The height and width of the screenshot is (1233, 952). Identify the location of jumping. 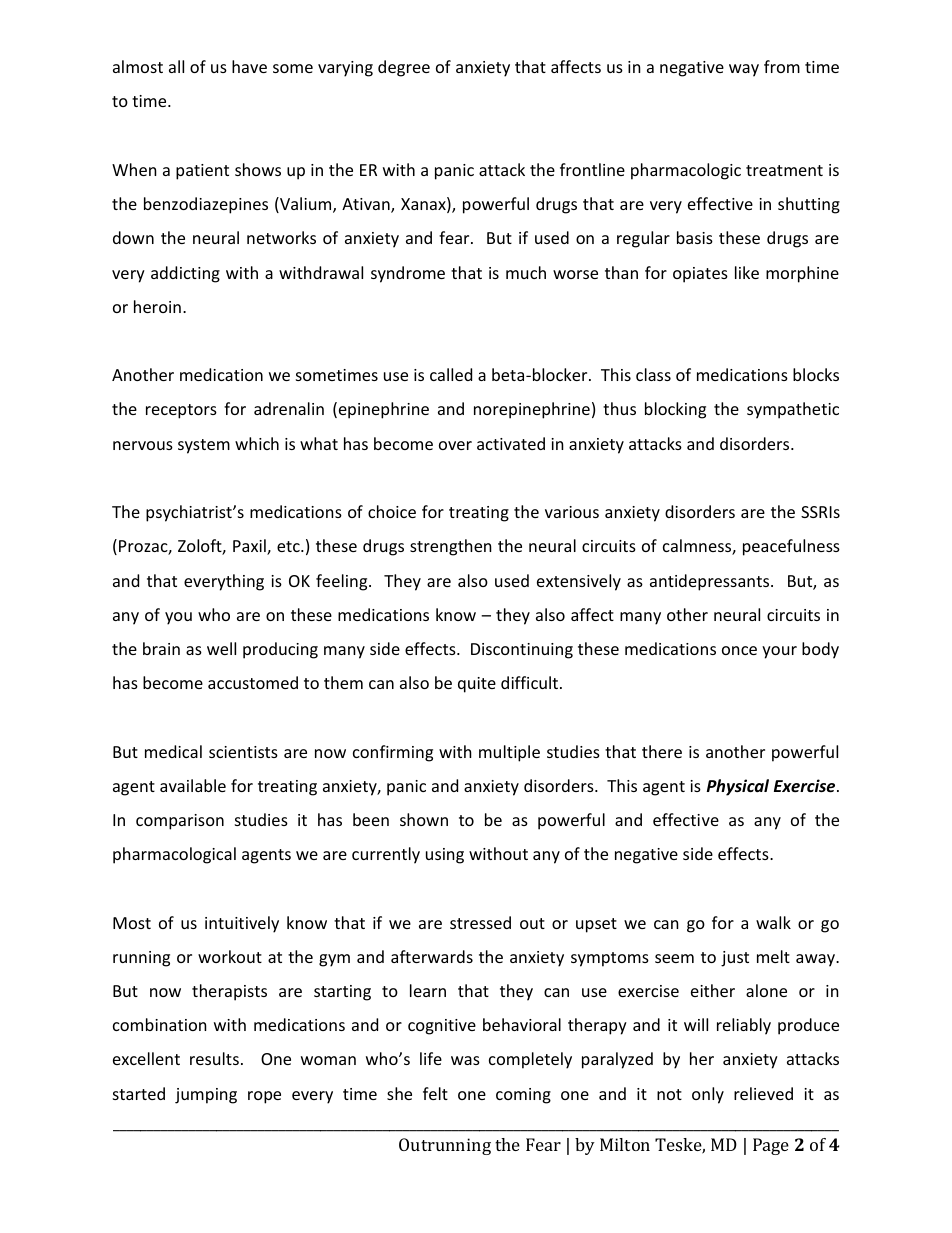
(206, 1096).
